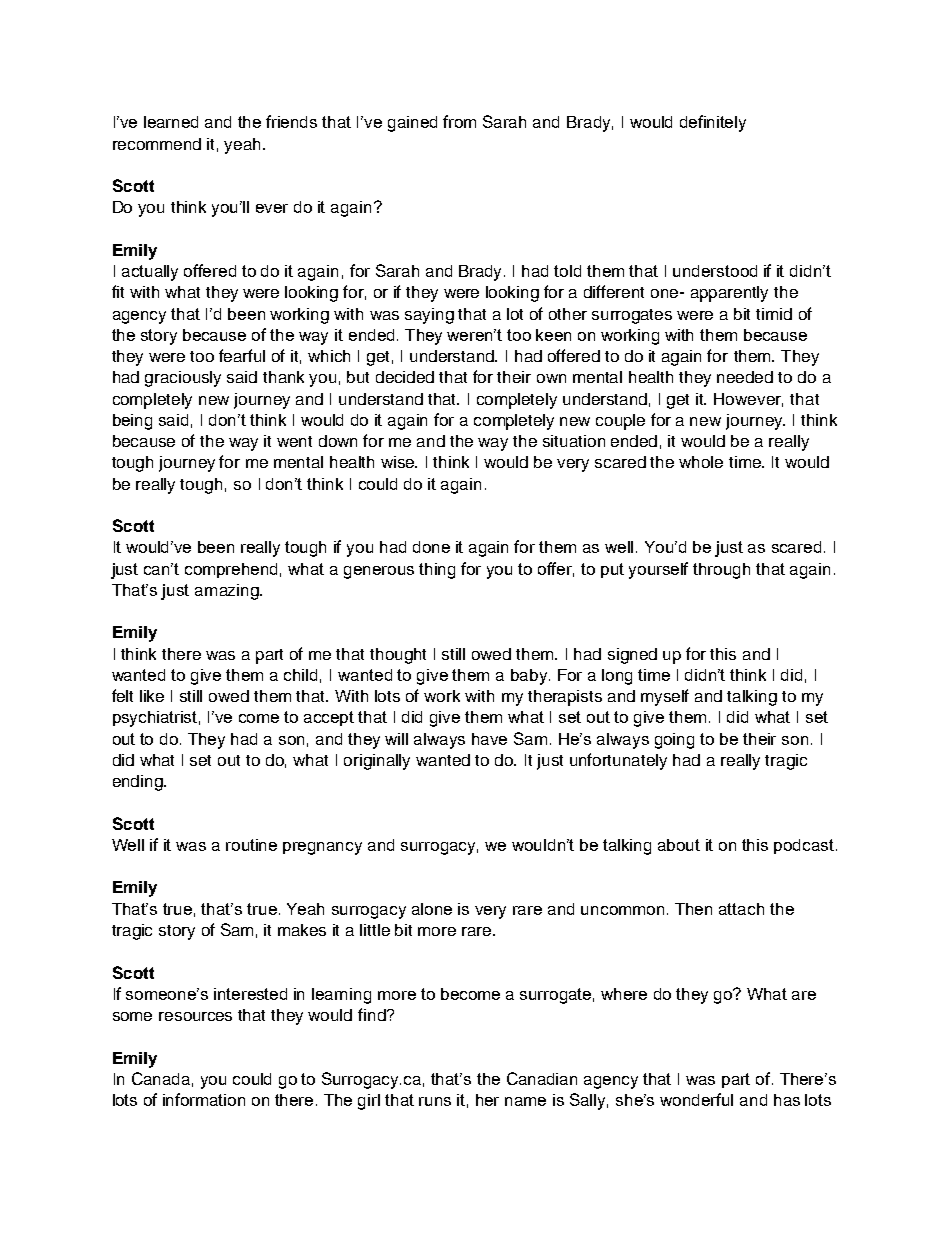 The height and width of the screenshot is (1233, 952). What do you see at coordinates (459, 121) in the screenshot?
I see `from` at bounding box center [459, 121].
